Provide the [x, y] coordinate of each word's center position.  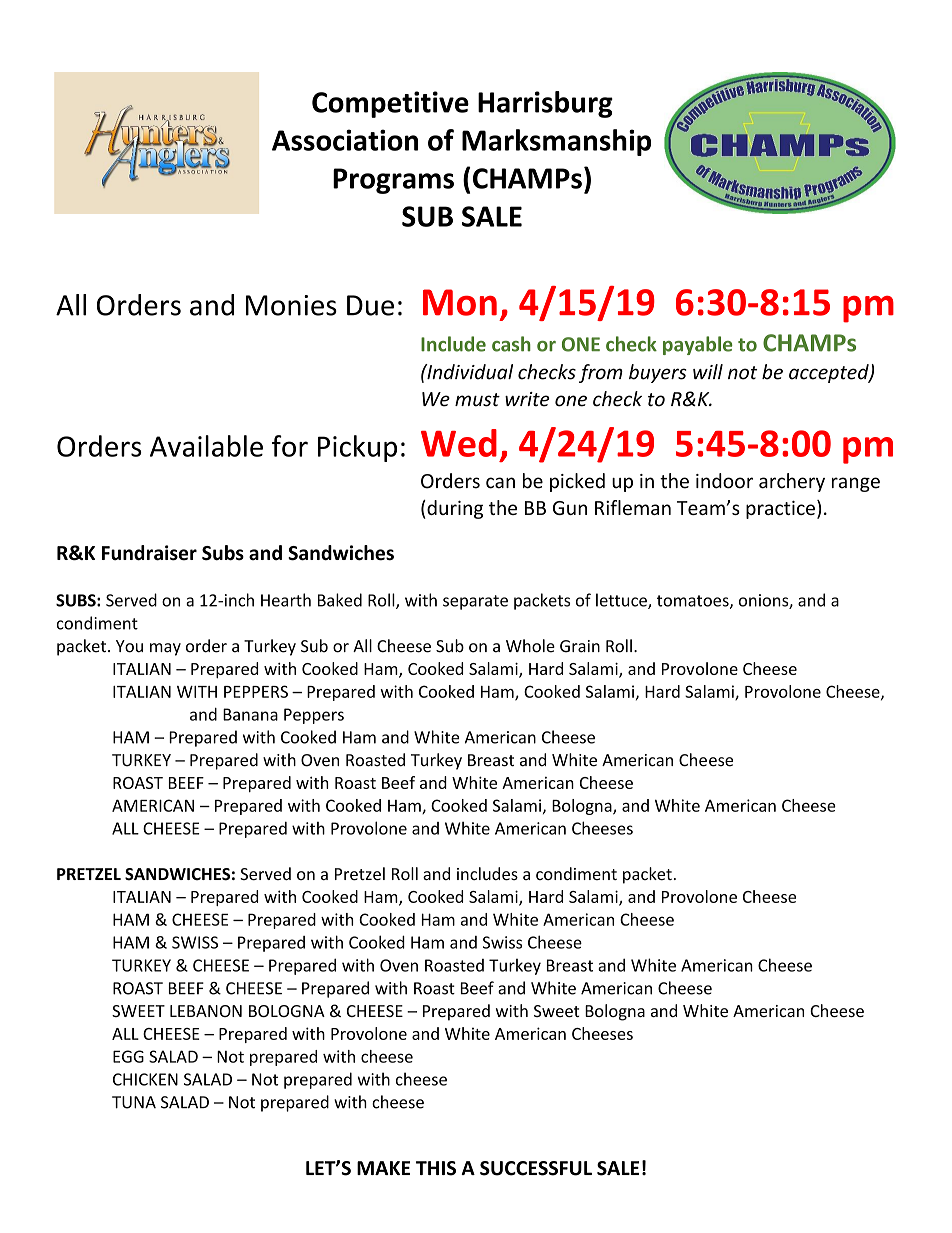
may [165, 649]
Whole [530, 646]
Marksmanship [556, 142]
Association [345, 140]
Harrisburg [545, 104]
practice [780, 509]
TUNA [134, 1102]
